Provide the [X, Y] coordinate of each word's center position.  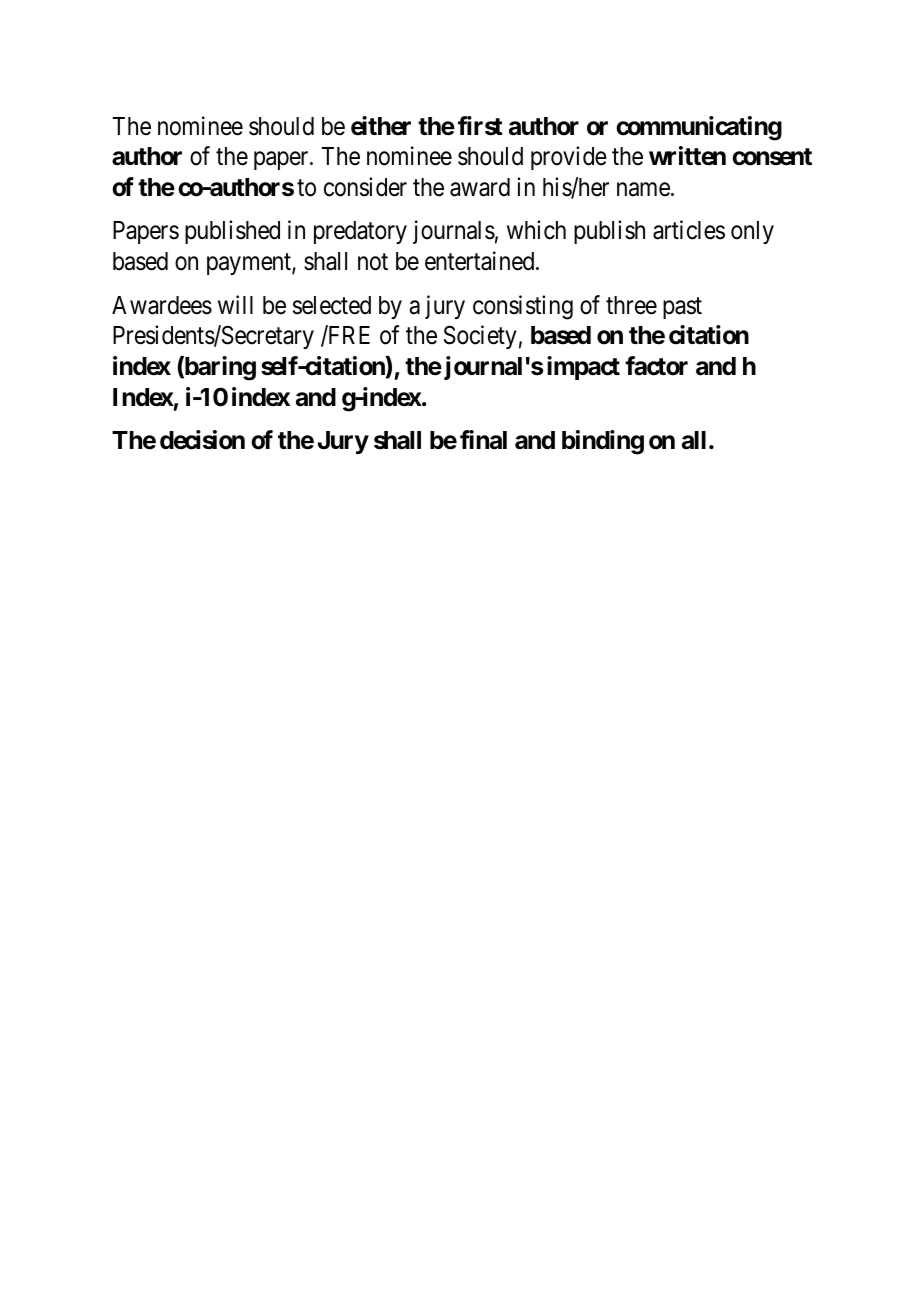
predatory [360, 232]
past [682, 308]
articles [689, 230]
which [536, 230]
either [381, 126]
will [235, 304]
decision [202, 440]
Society [480, 337]
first [480, 126]
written [687, 156]
